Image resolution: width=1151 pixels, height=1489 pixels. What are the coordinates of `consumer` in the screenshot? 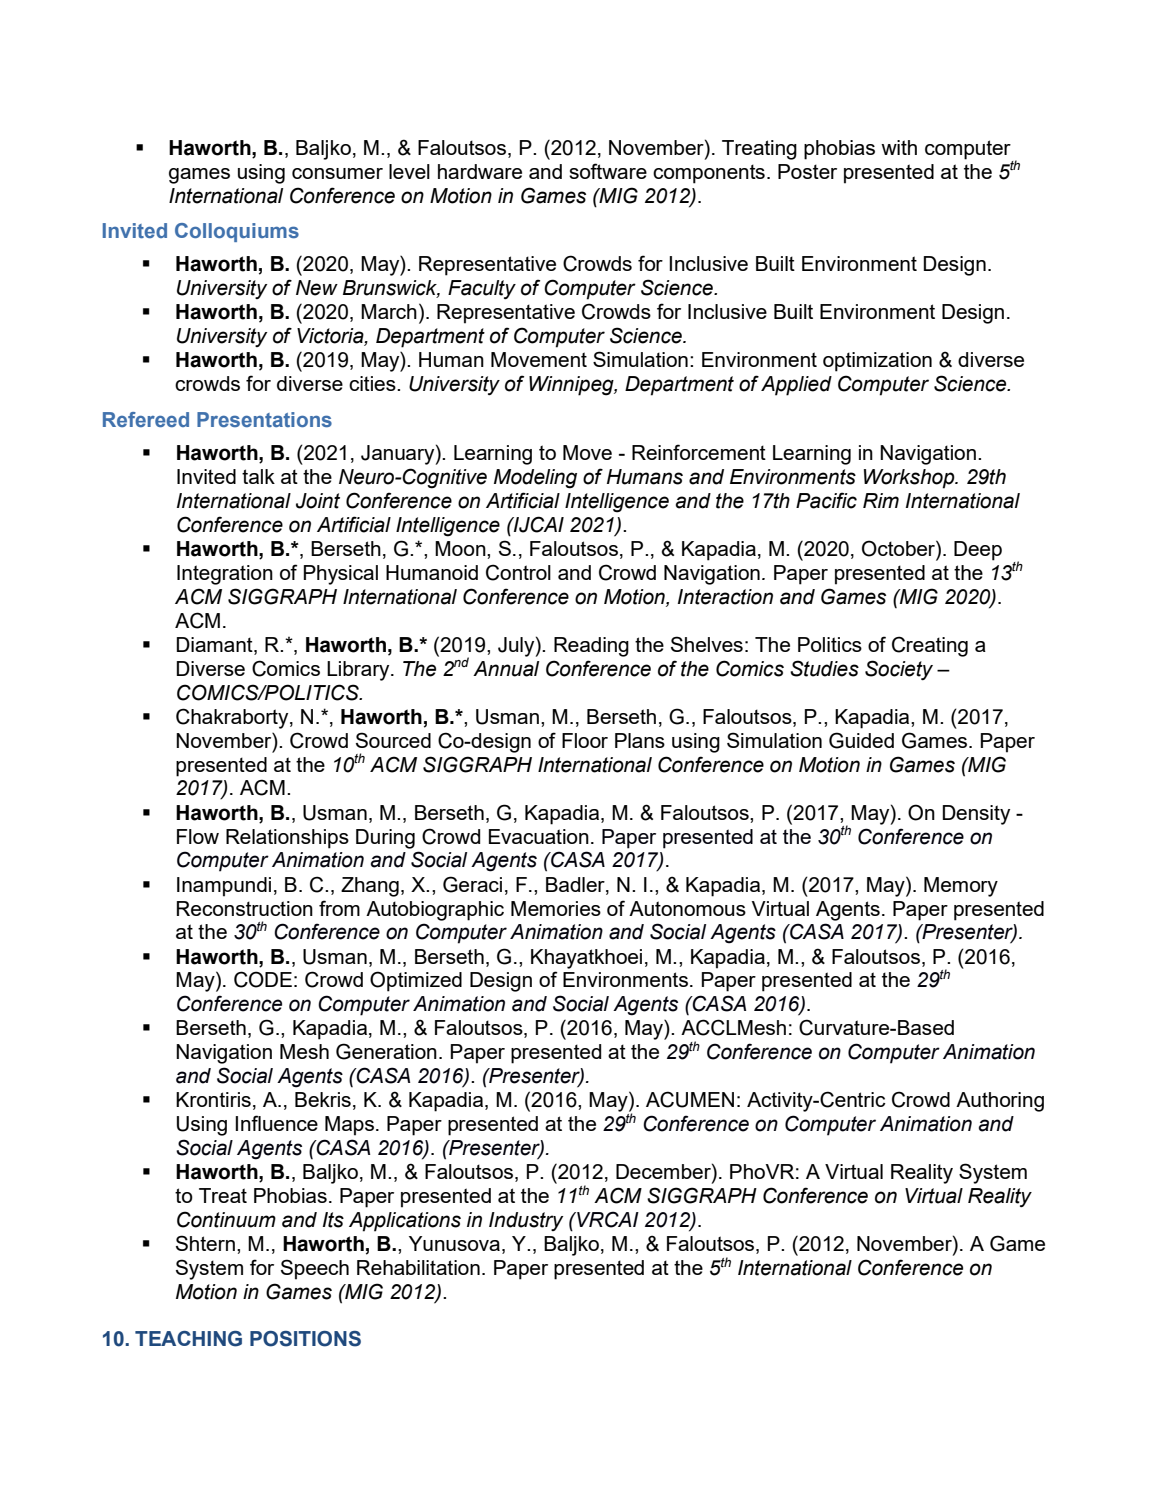 It's located at (337, 173).
